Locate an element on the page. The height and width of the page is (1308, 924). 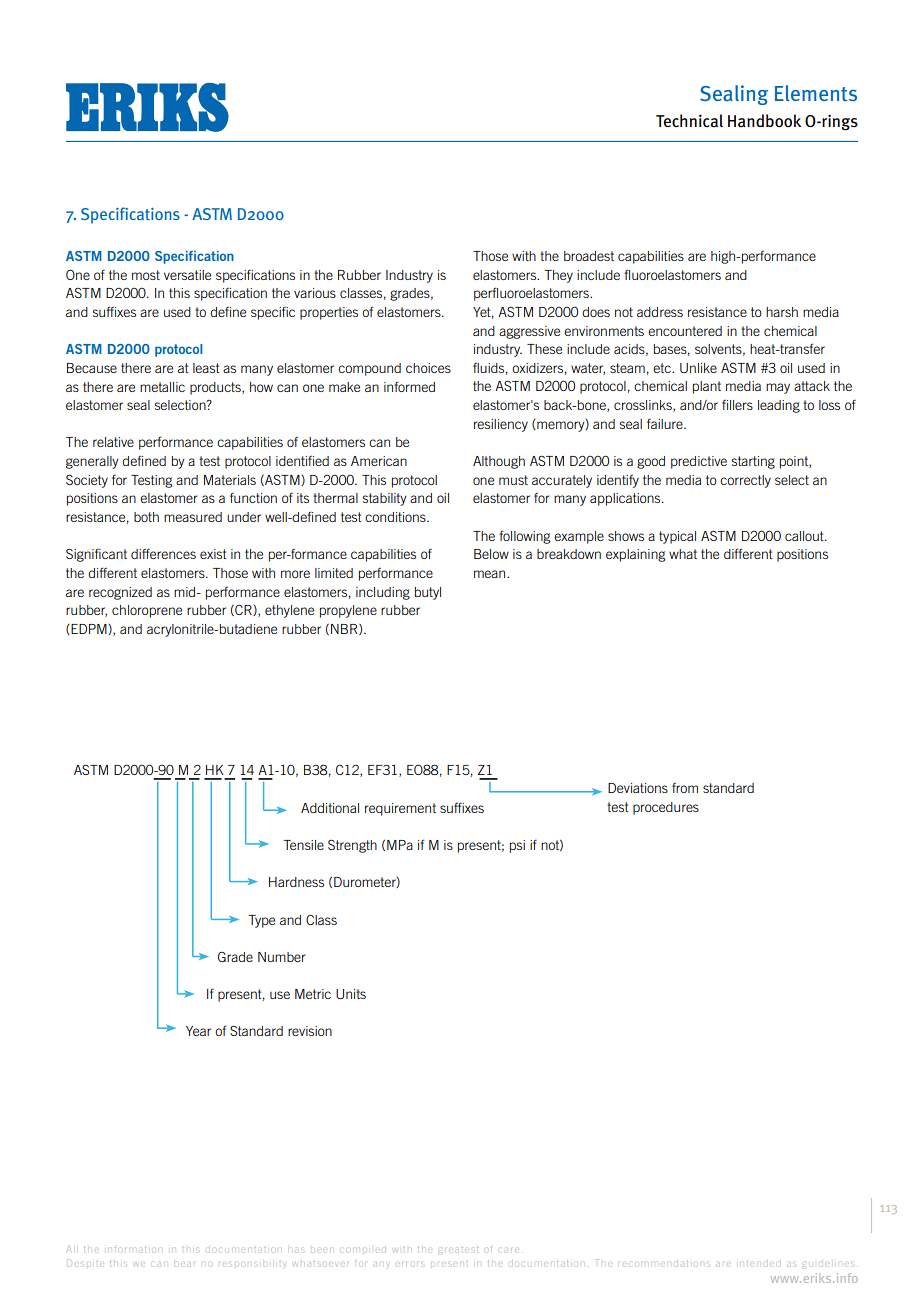
Although is located at coordinates (499, 462).
